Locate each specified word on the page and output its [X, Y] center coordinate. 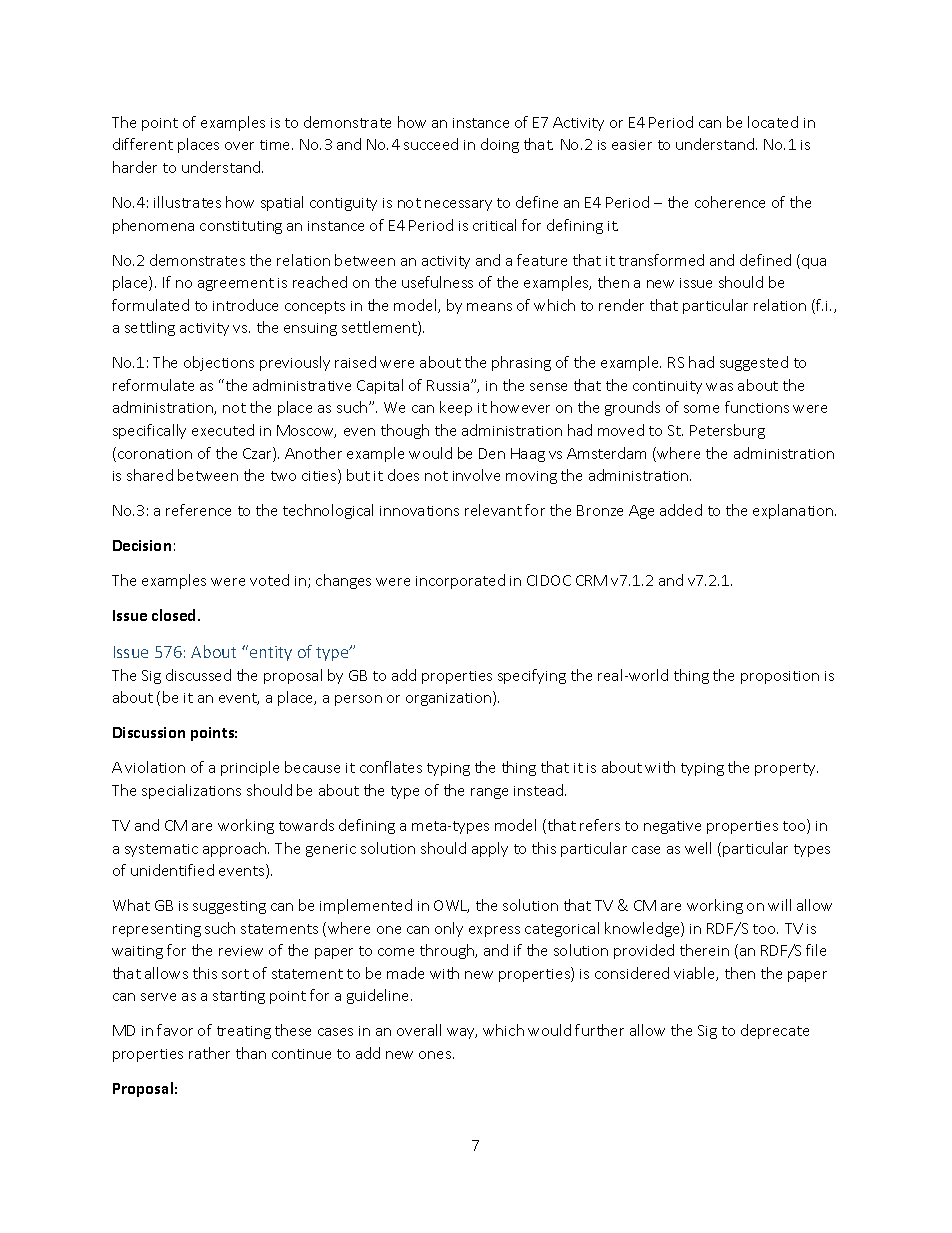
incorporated [460, 581]
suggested [754, 363]
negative [672, 827]
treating [244, 1032]
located [773, 122]
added [681, 510]
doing [500, 145]
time [276, 145]
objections [219, 363]
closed [175, 615]
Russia [449, 385]
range [489, 793]
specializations [191, 791]
